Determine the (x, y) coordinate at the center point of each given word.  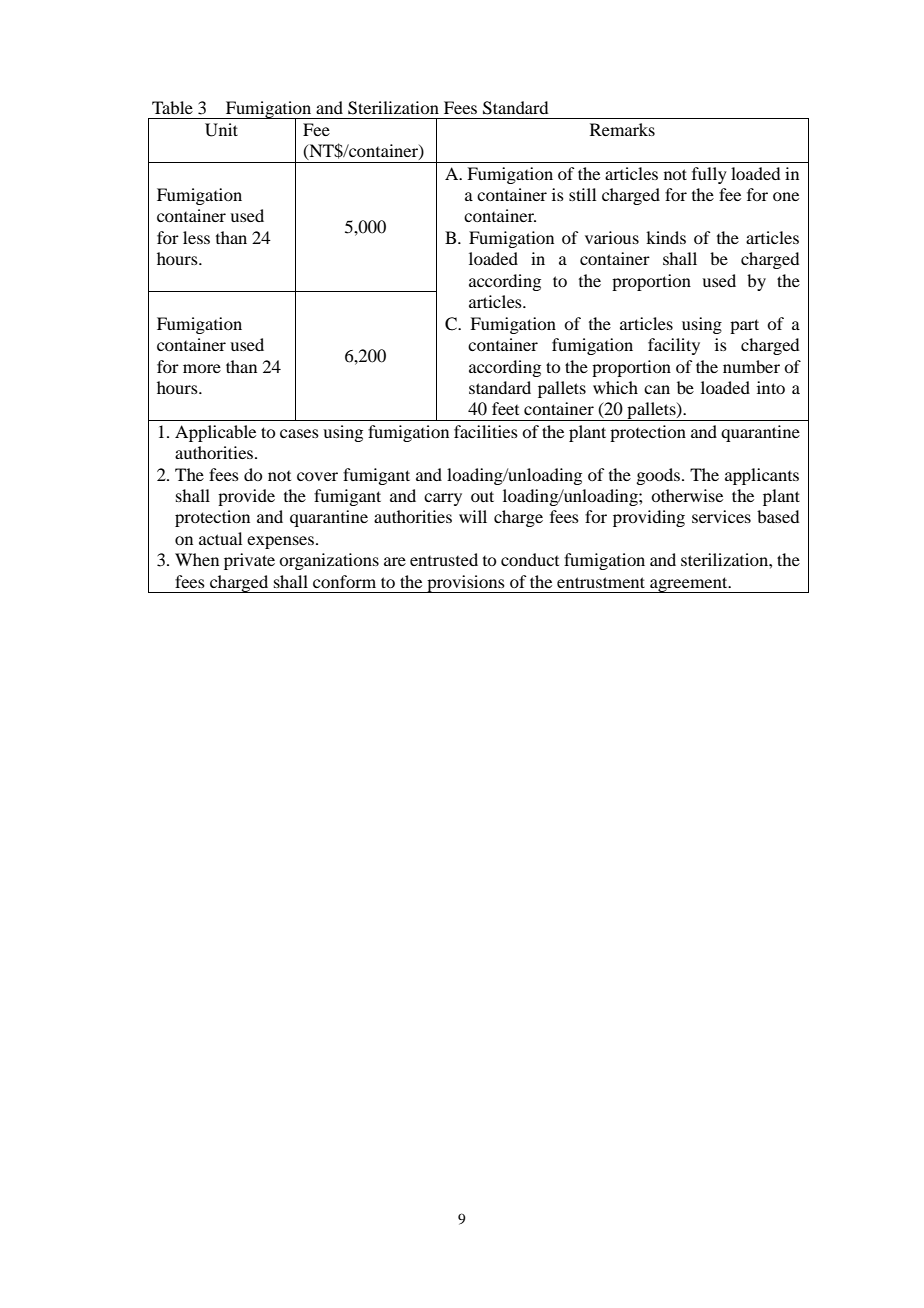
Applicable (215, 433)
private (249, 561)
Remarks (622, 129)
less (196, 237)
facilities (486, 431)
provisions (466, 584)
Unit (221, 130)
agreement (689, 585)
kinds (666, 237)
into (771, 387)
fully (709, 175)
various (612, 237)
